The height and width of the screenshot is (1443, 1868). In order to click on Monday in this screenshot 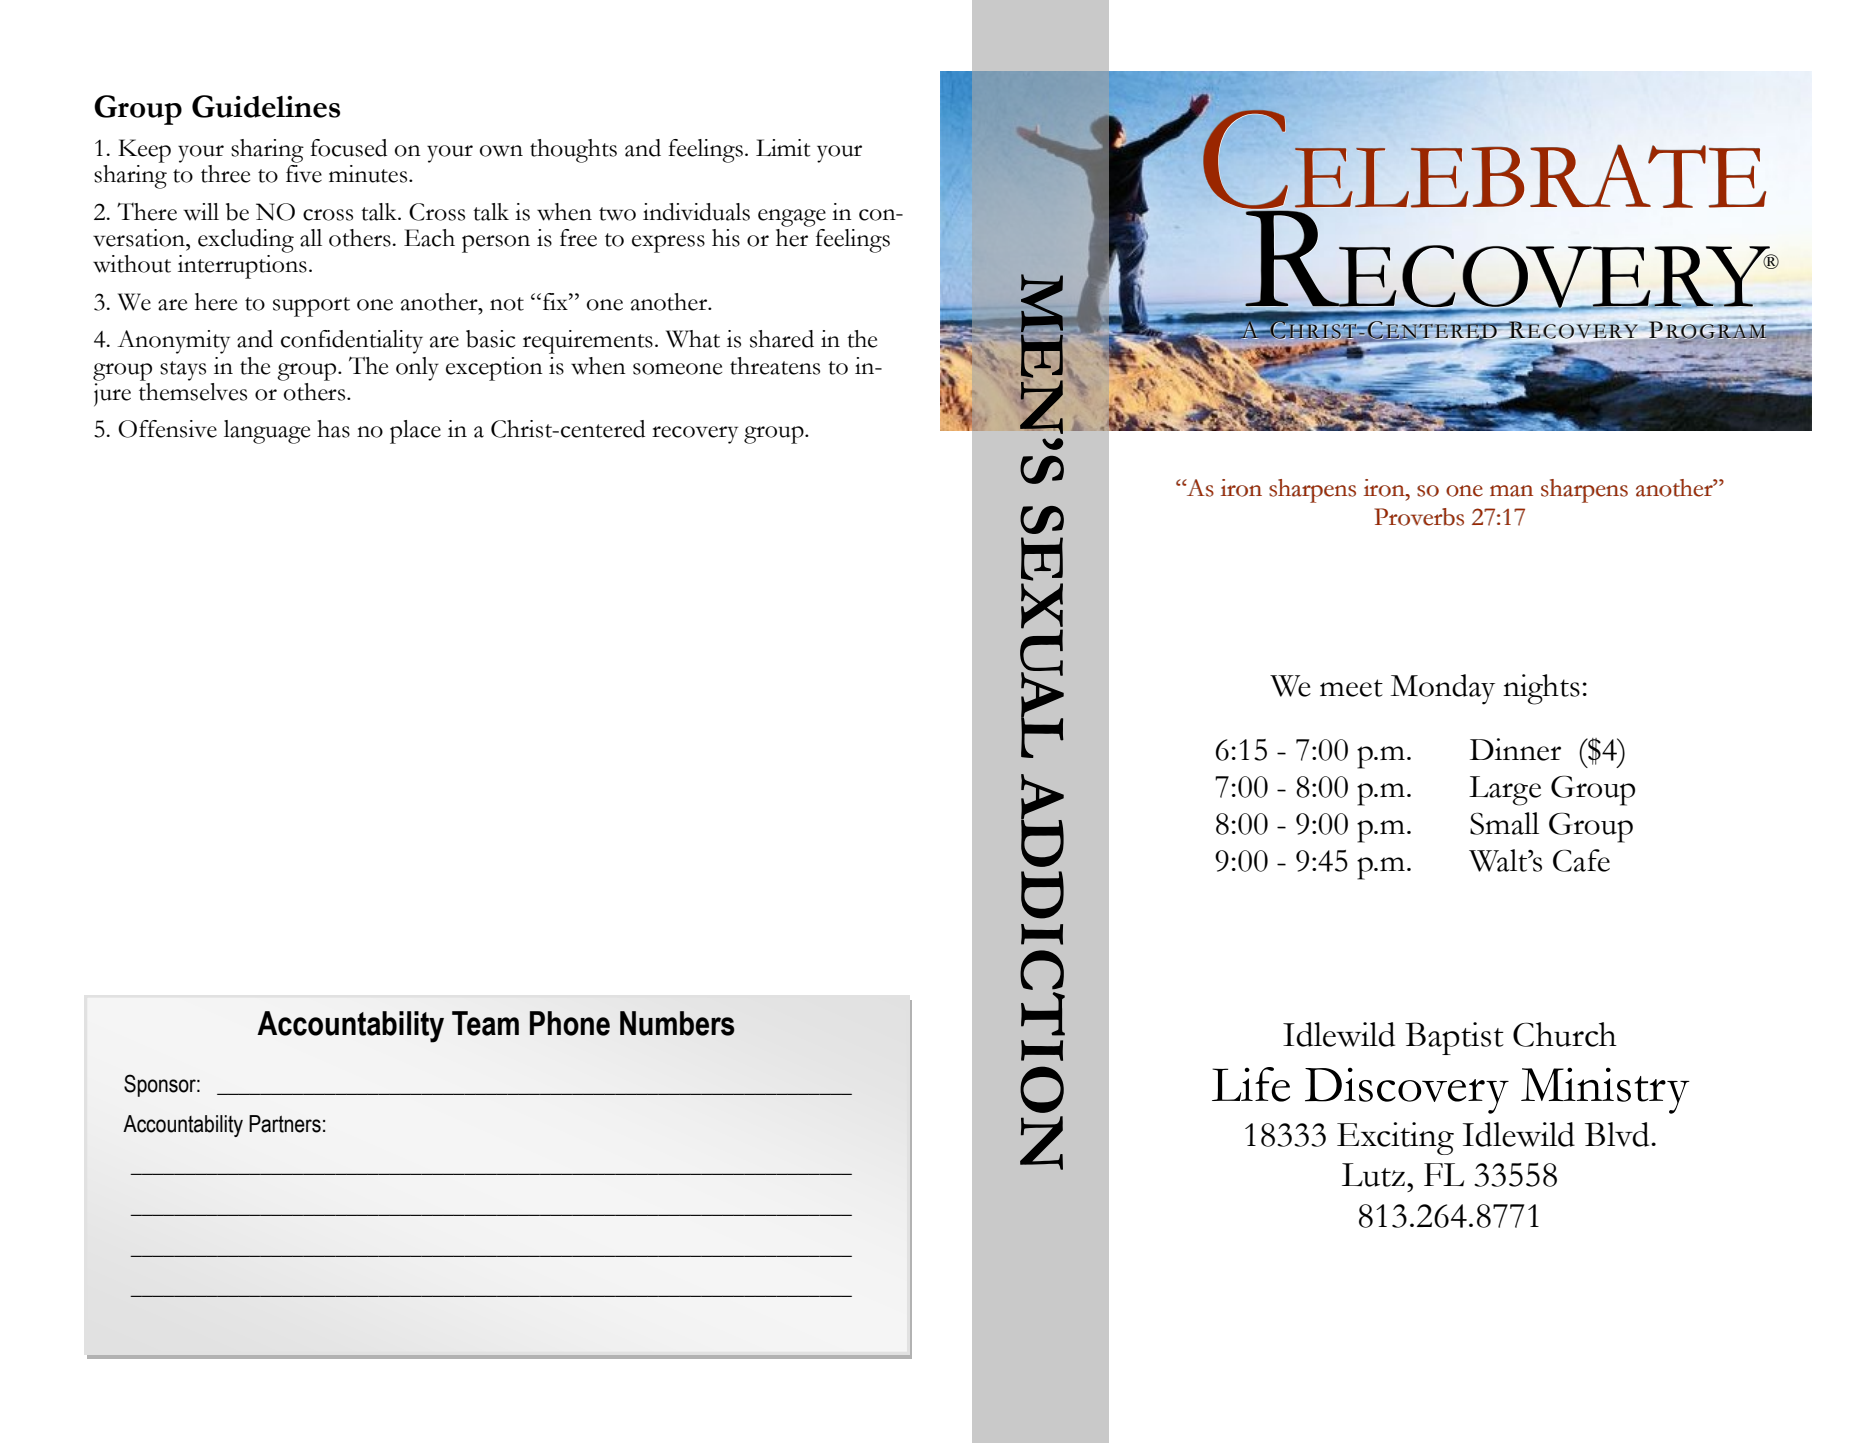, I will do `click(1442, 689)`.
